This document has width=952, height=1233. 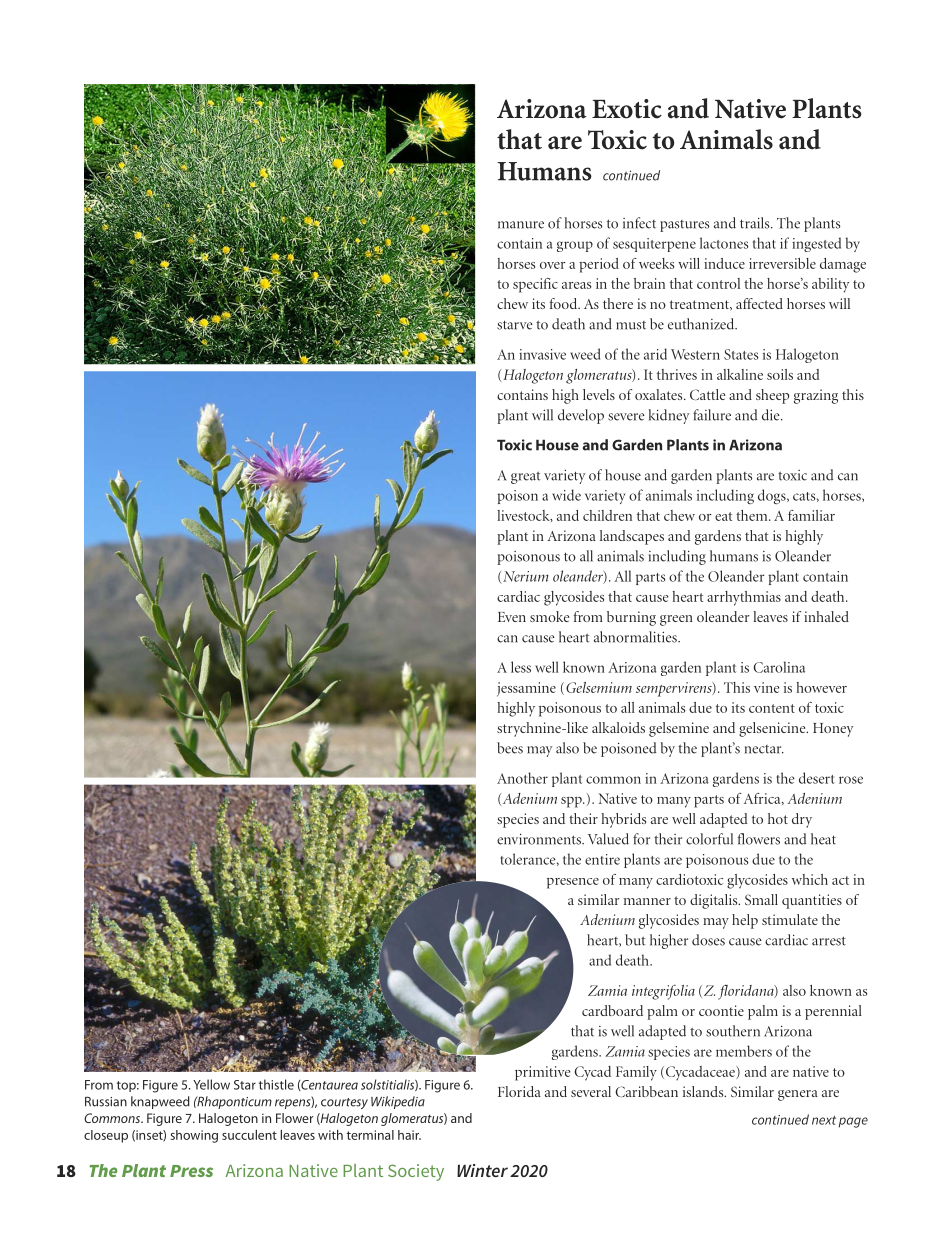 What do you see at coordinates (482, 1170) in the document?
I see `Winter` at bounding box center [482, 1170].
